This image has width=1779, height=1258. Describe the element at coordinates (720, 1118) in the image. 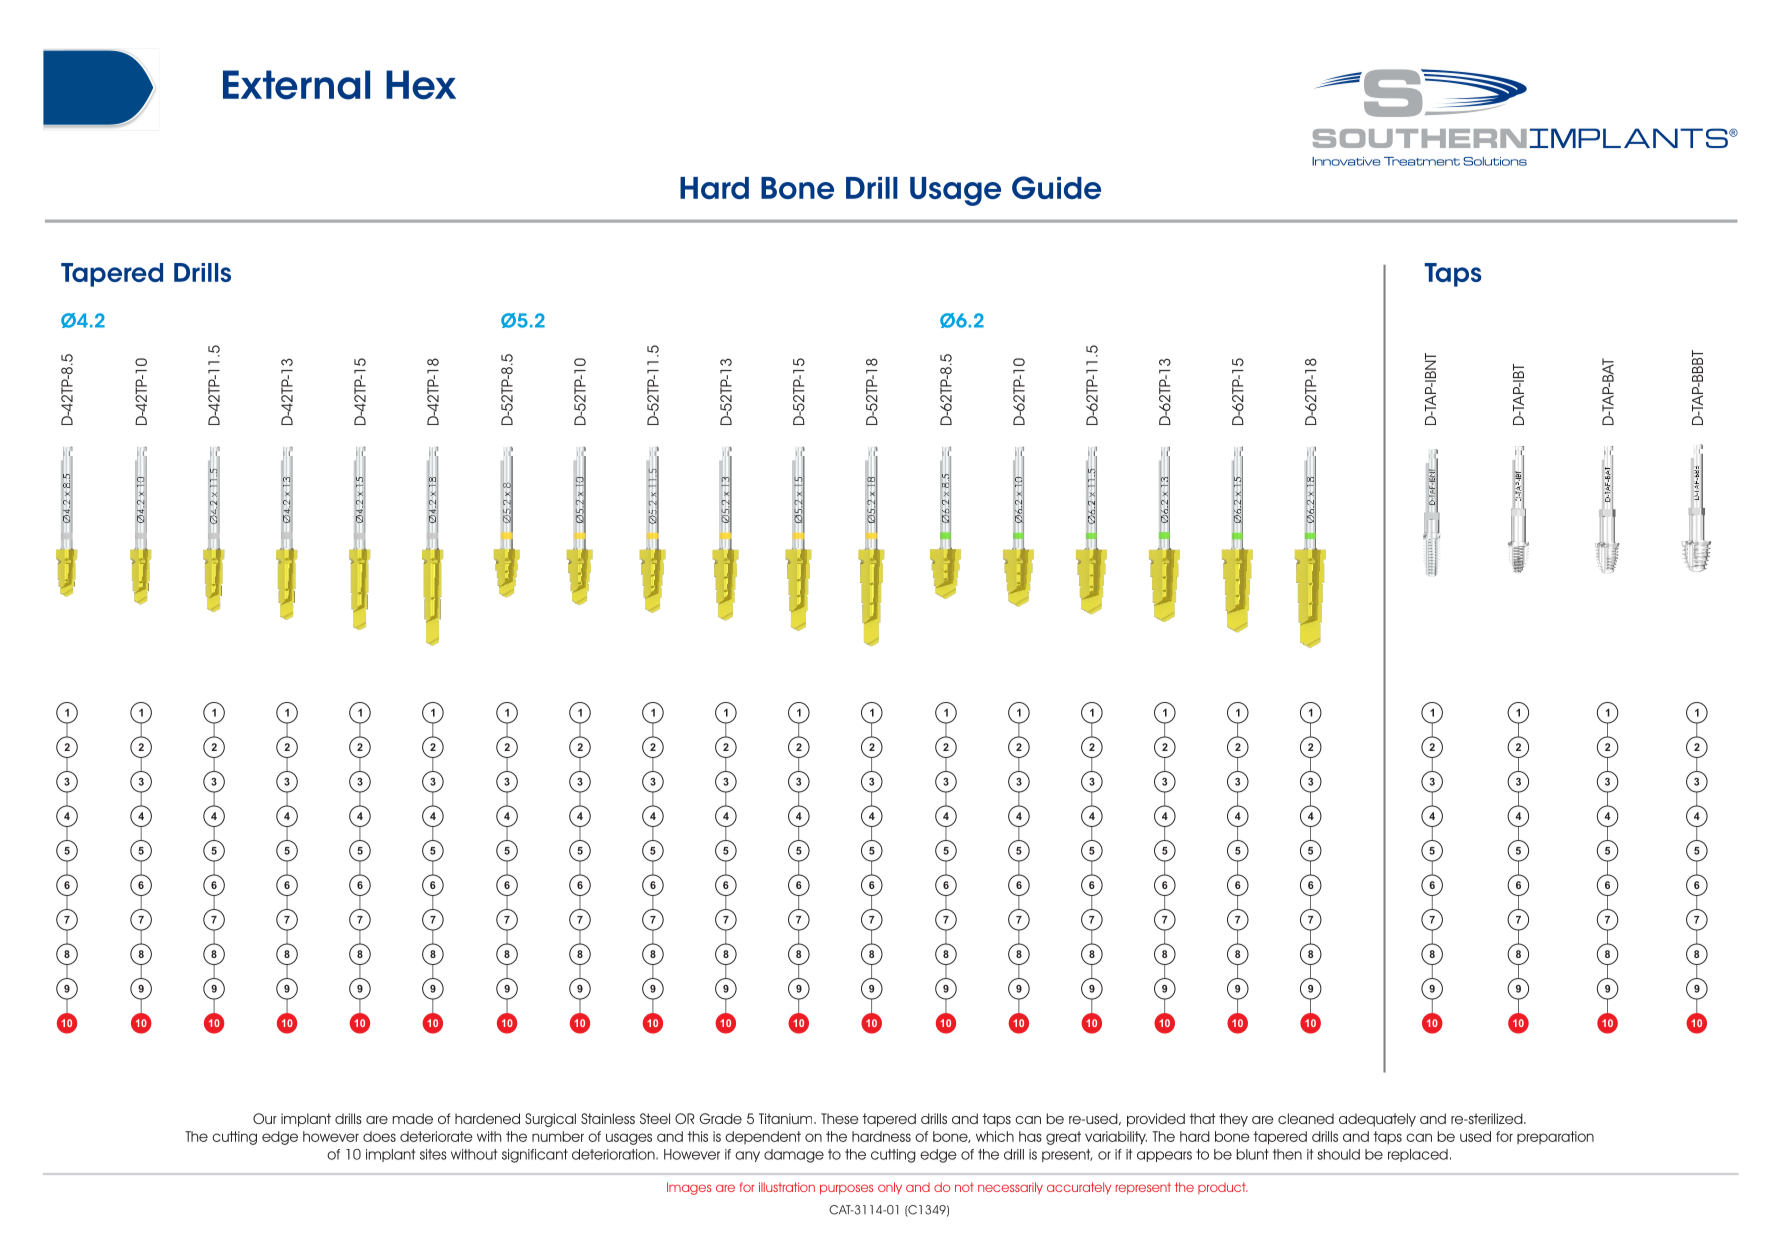

I see `Grade` at that location.
